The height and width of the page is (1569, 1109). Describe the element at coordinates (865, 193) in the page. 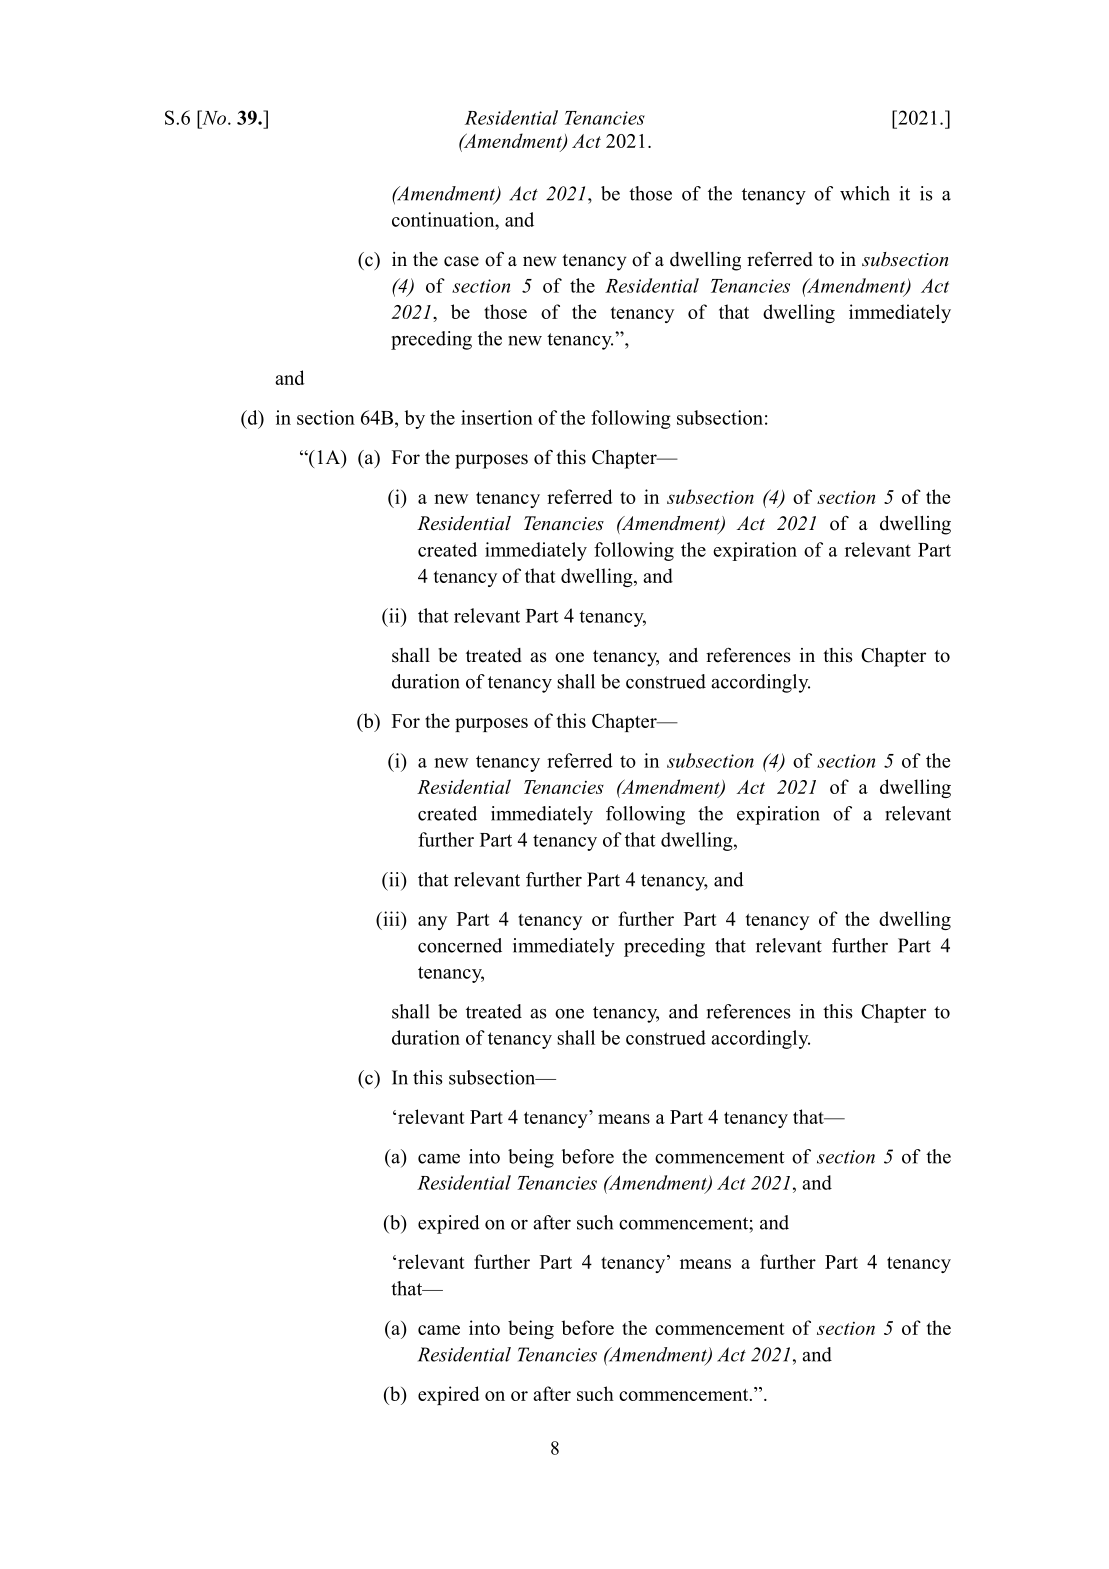

I see `which` at that location.
